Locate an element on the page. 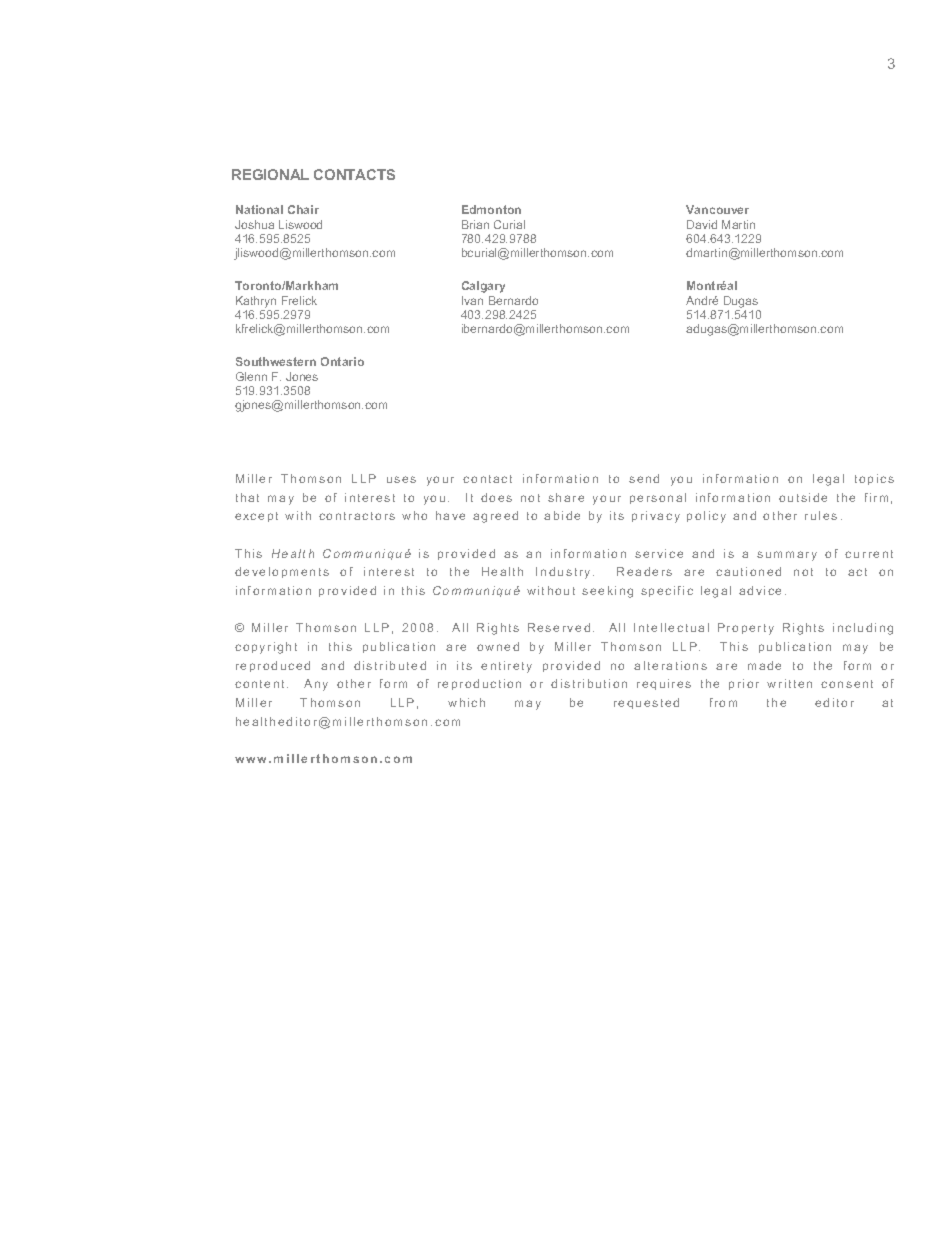  Edmonton is located at coordinates (491, 209).
